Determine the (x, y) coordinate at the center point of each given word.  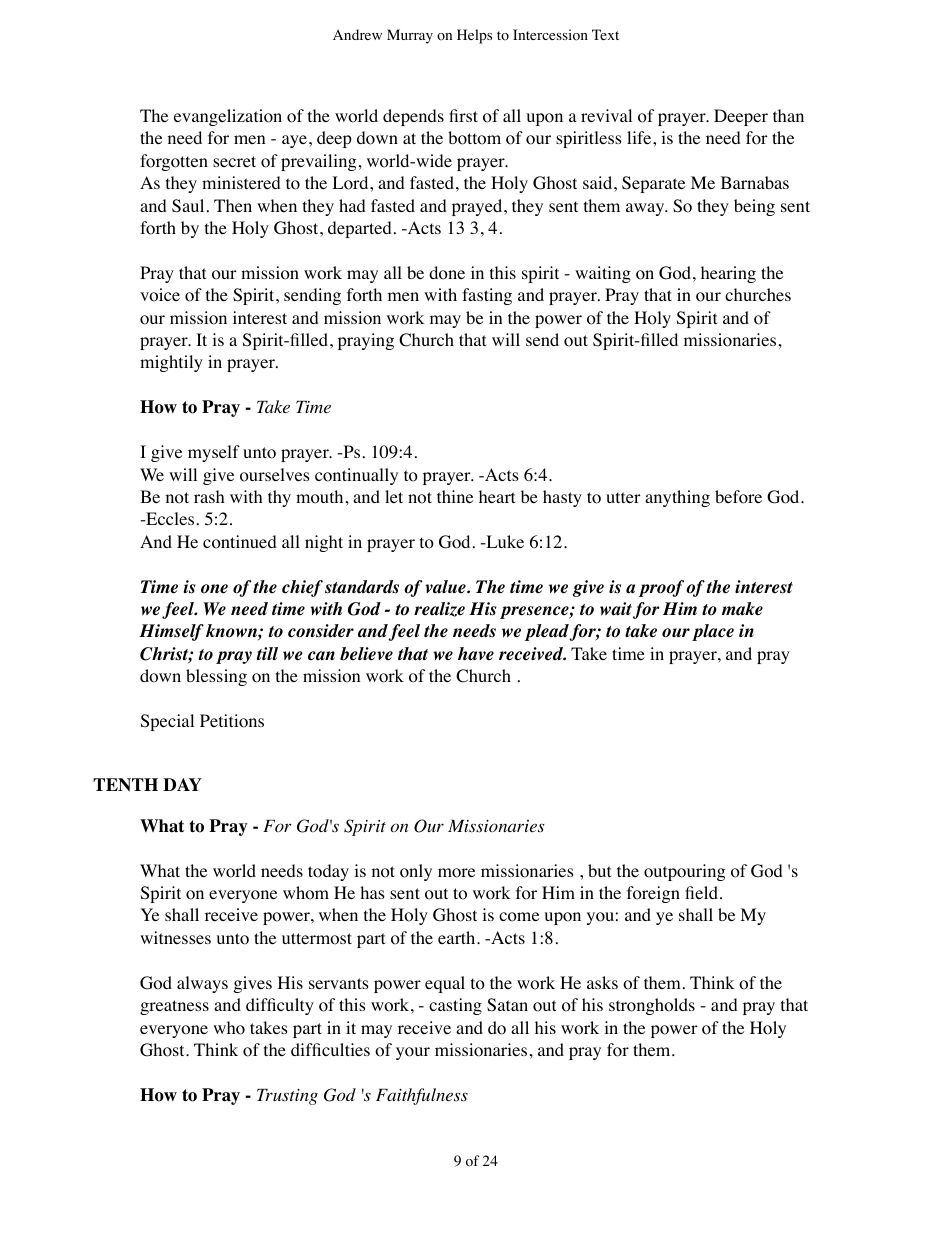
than (788, 115)
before (738, 497)
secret (234, 161)
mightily (171, 363)
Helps (474, 36)
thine (455, 496)
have (476, 654)
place (713, 632)
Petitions (232, 721)
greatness (174, 1007)
